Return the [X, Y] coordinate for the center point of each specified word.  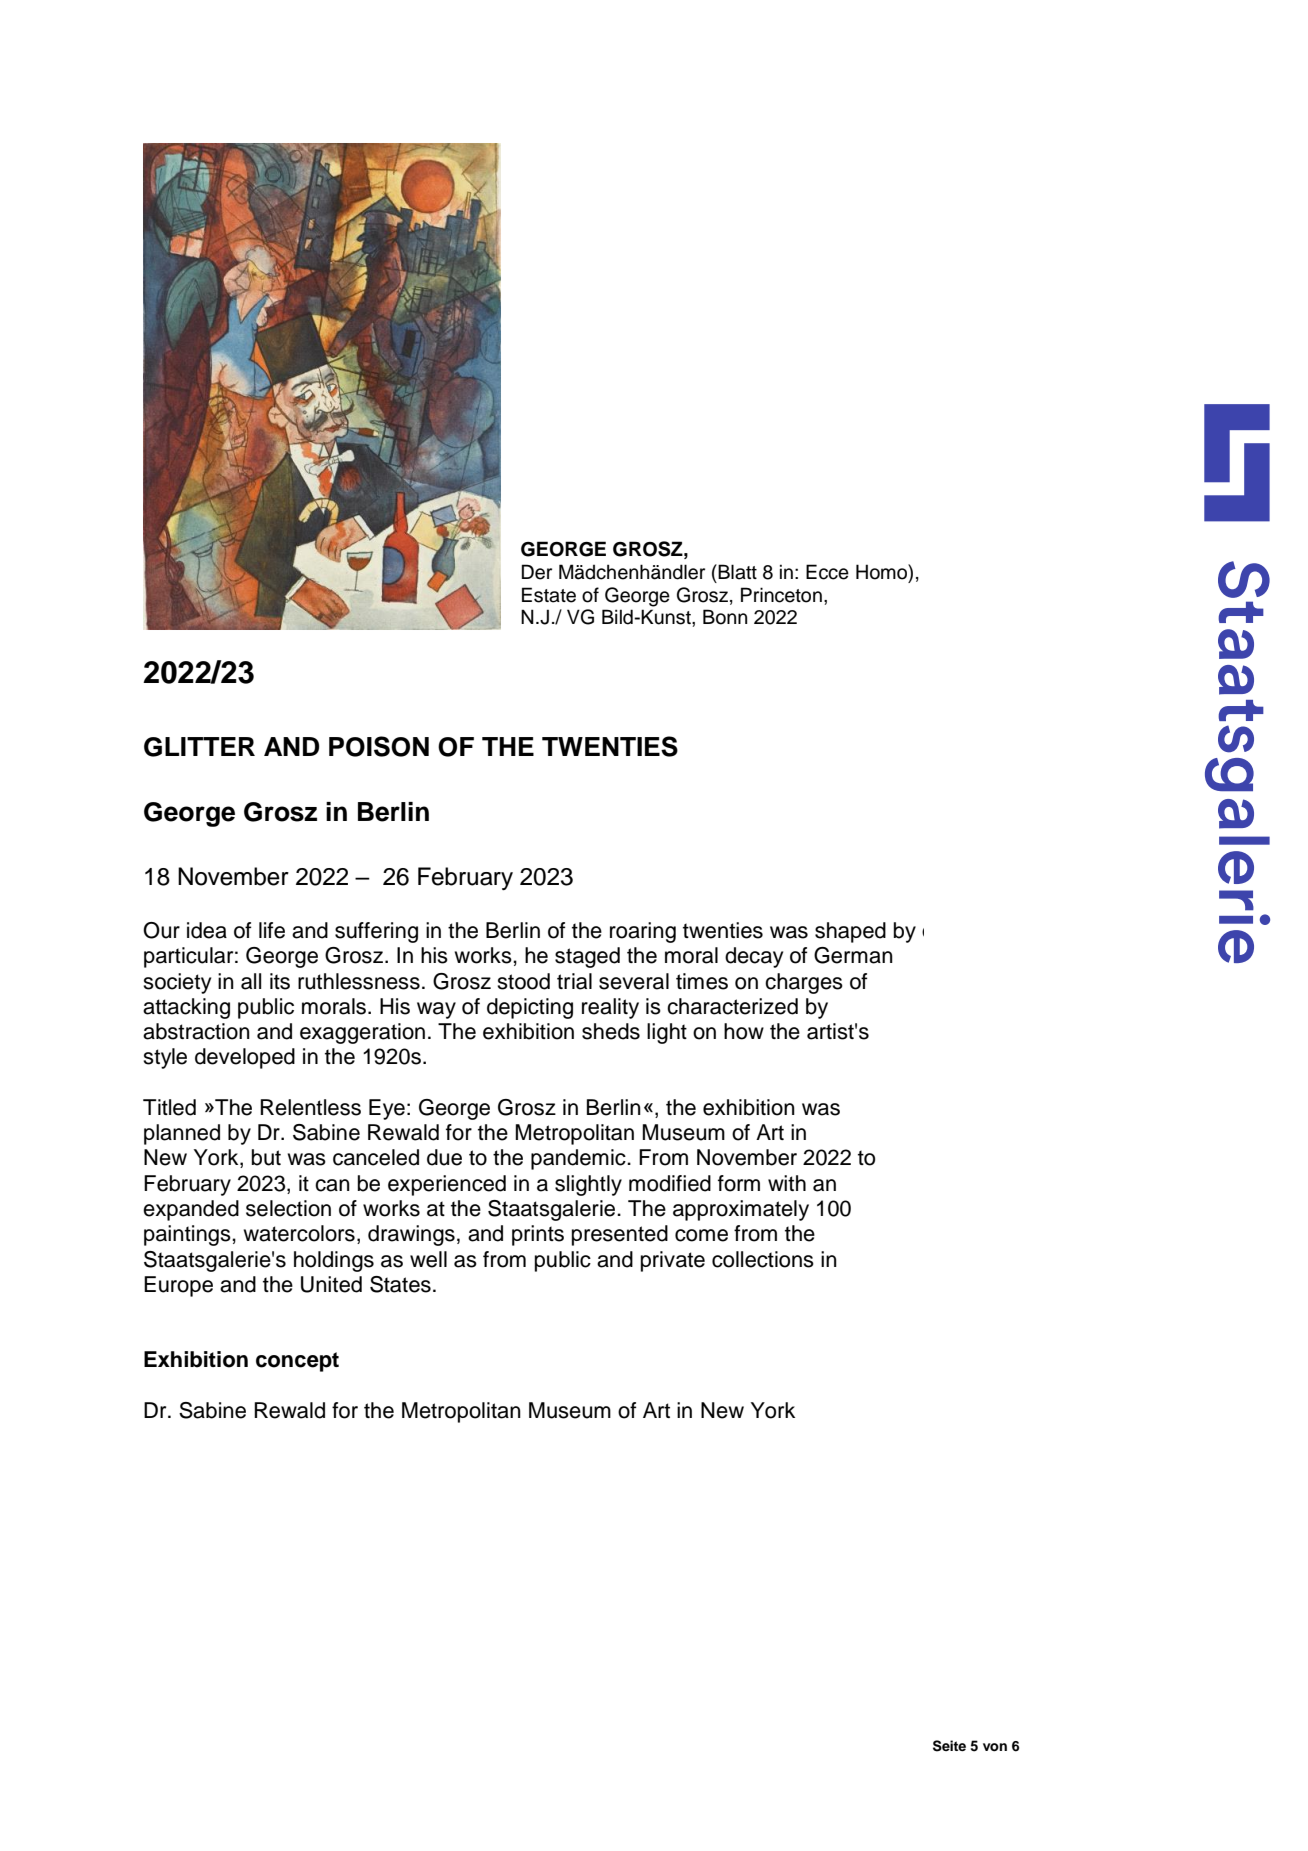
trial [574, 981]
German [853, 955]
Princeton [781, 595]
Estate [549, 595]
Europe [178, 1286]
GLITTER [199, 747]
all [251, 981]
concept [297, 1362]
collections [763, 1259]
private [673, 1261]
